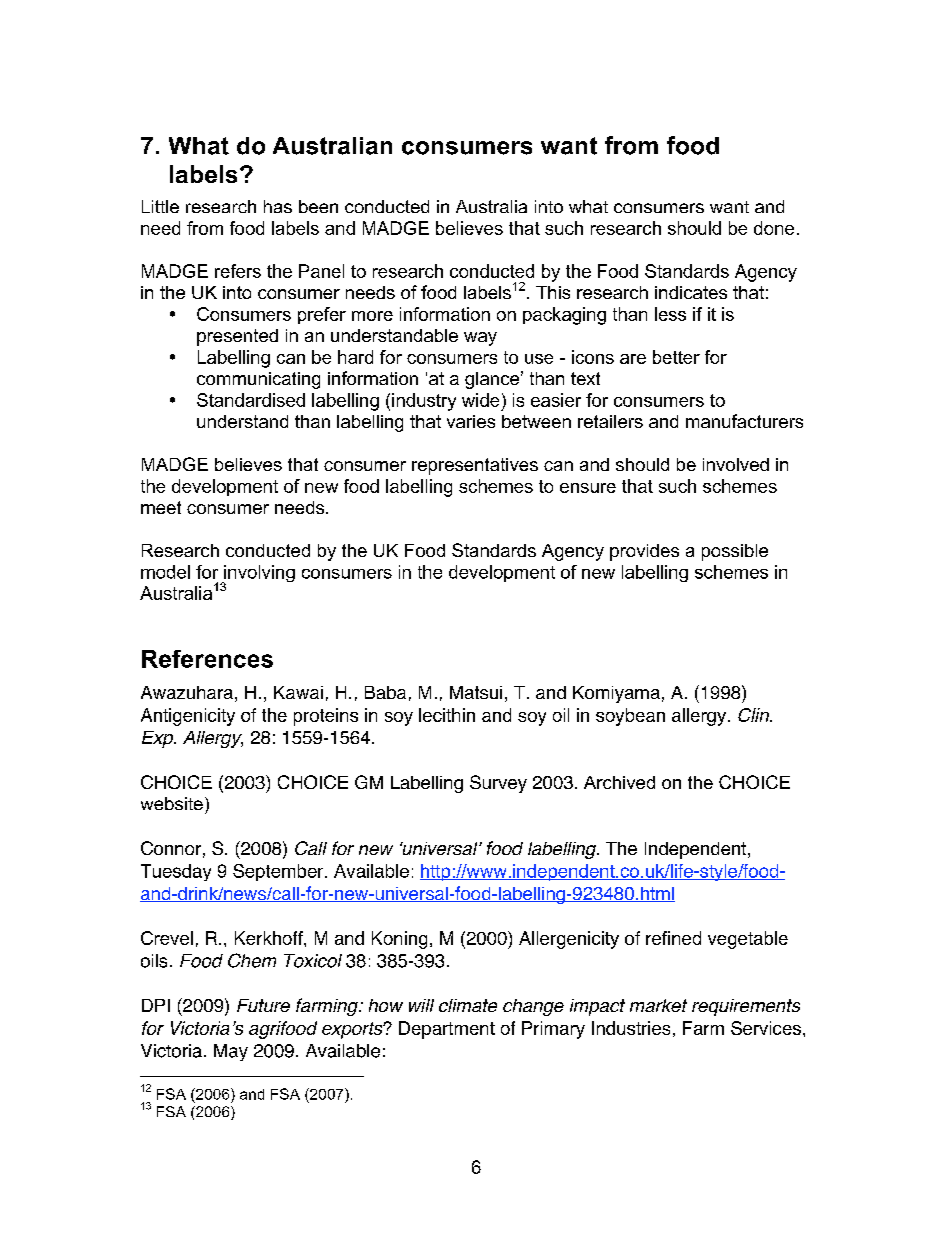 Image resolution: width=952 pixels, height=1233 pixels. I want to click on Antigenicity, so click(188, 717).
